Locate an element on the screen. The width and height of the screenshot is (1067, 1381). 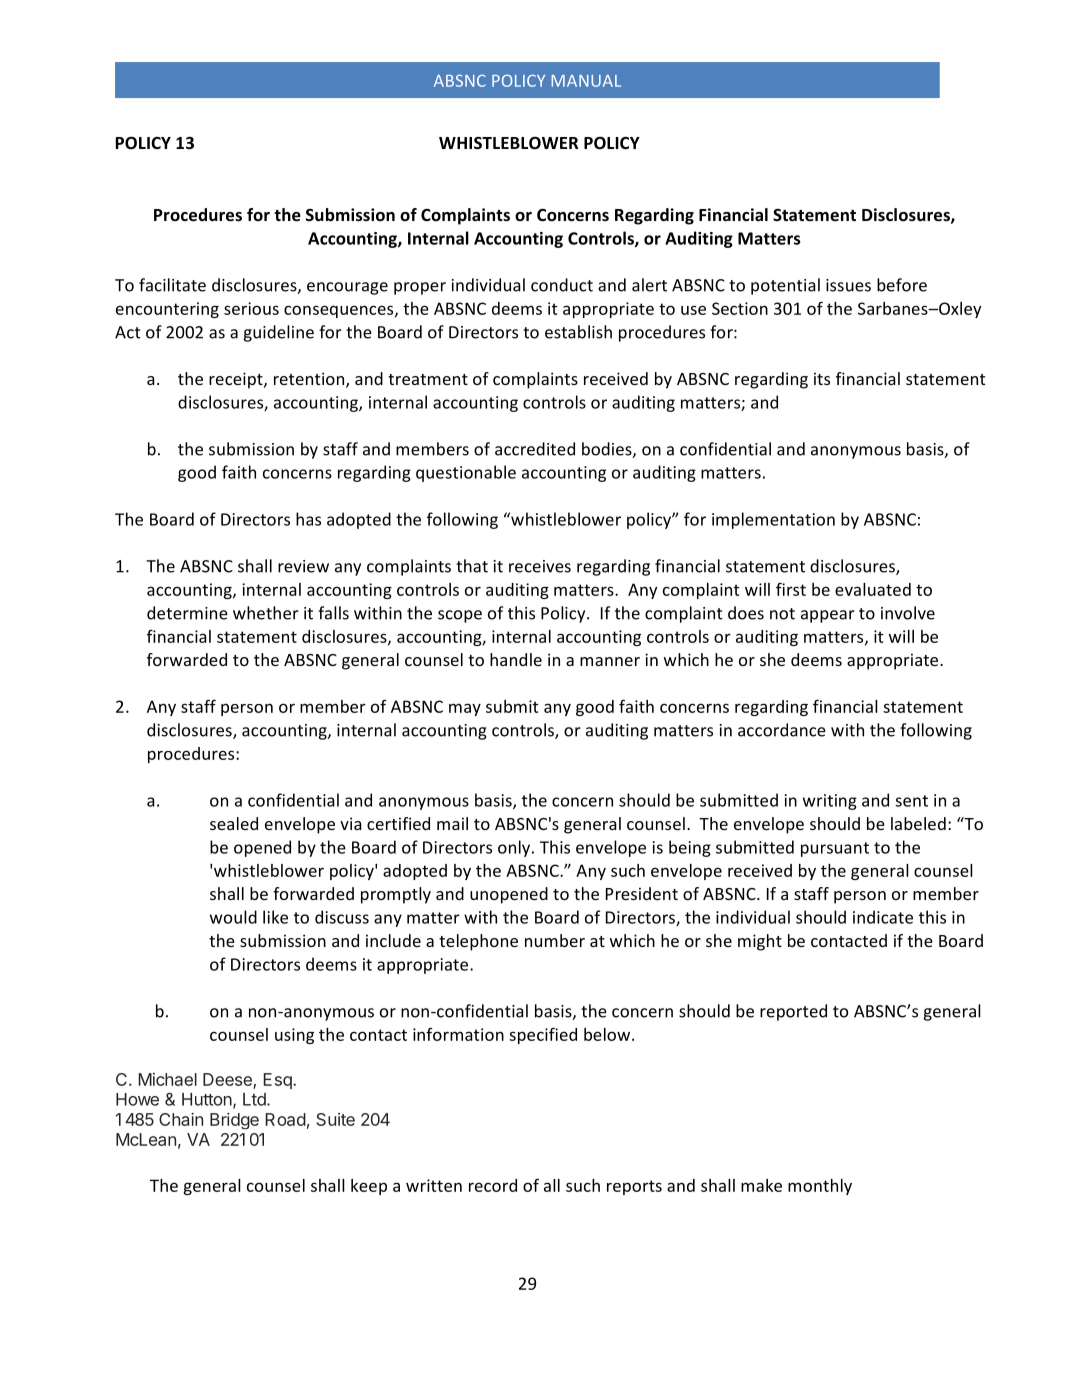
has is located at coordinates (308, 519).
